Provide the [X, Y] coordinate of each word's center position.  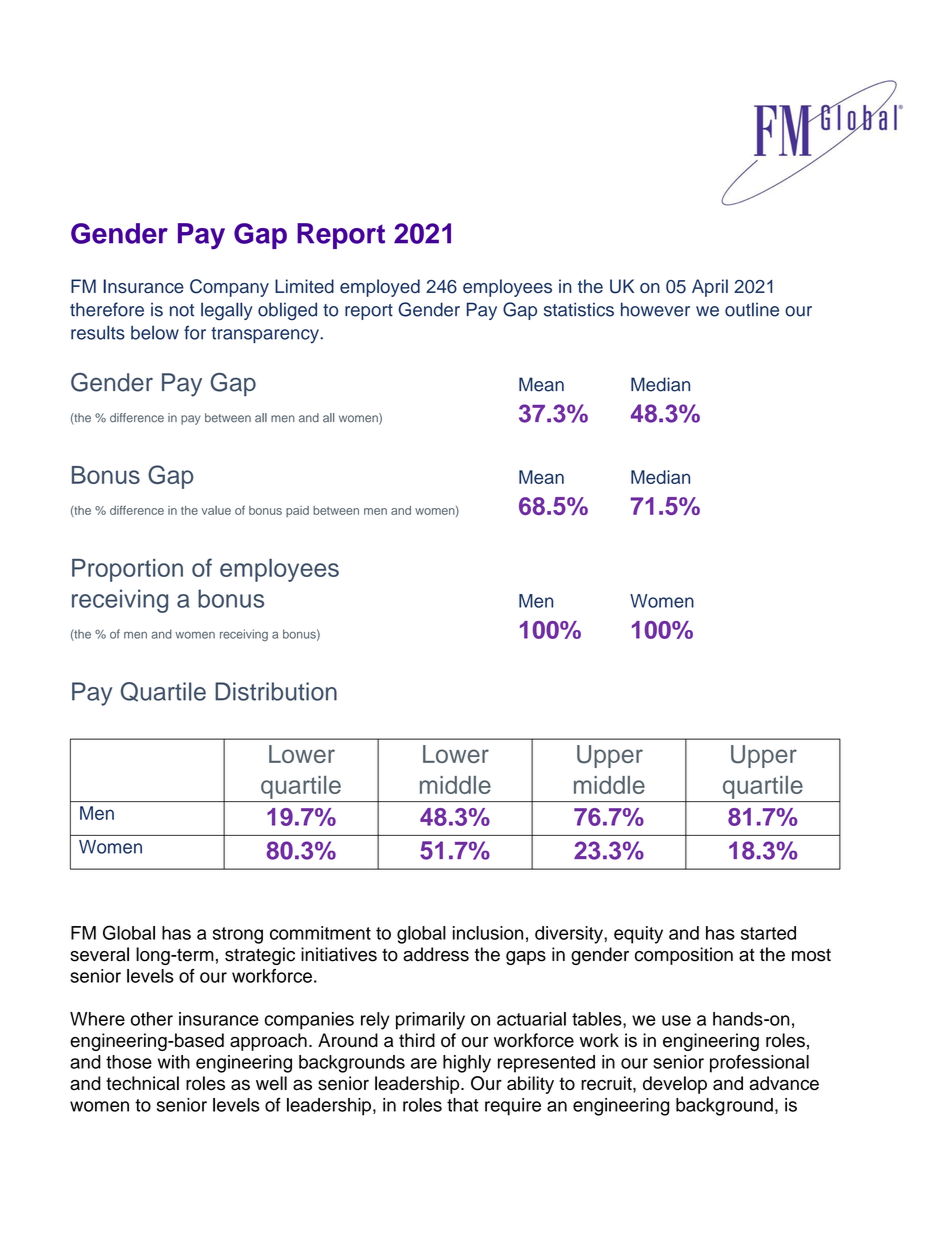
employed [380, 288]
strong [238, 935]
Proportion [127, 570]
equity [638, 935]
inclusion [488, 933]
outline [752, 309]
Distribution [276, 691]
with [174, 1062]
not [182, 310]
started [768, 933]
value [216, 510]
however [655, 309]
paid [297, 511]
